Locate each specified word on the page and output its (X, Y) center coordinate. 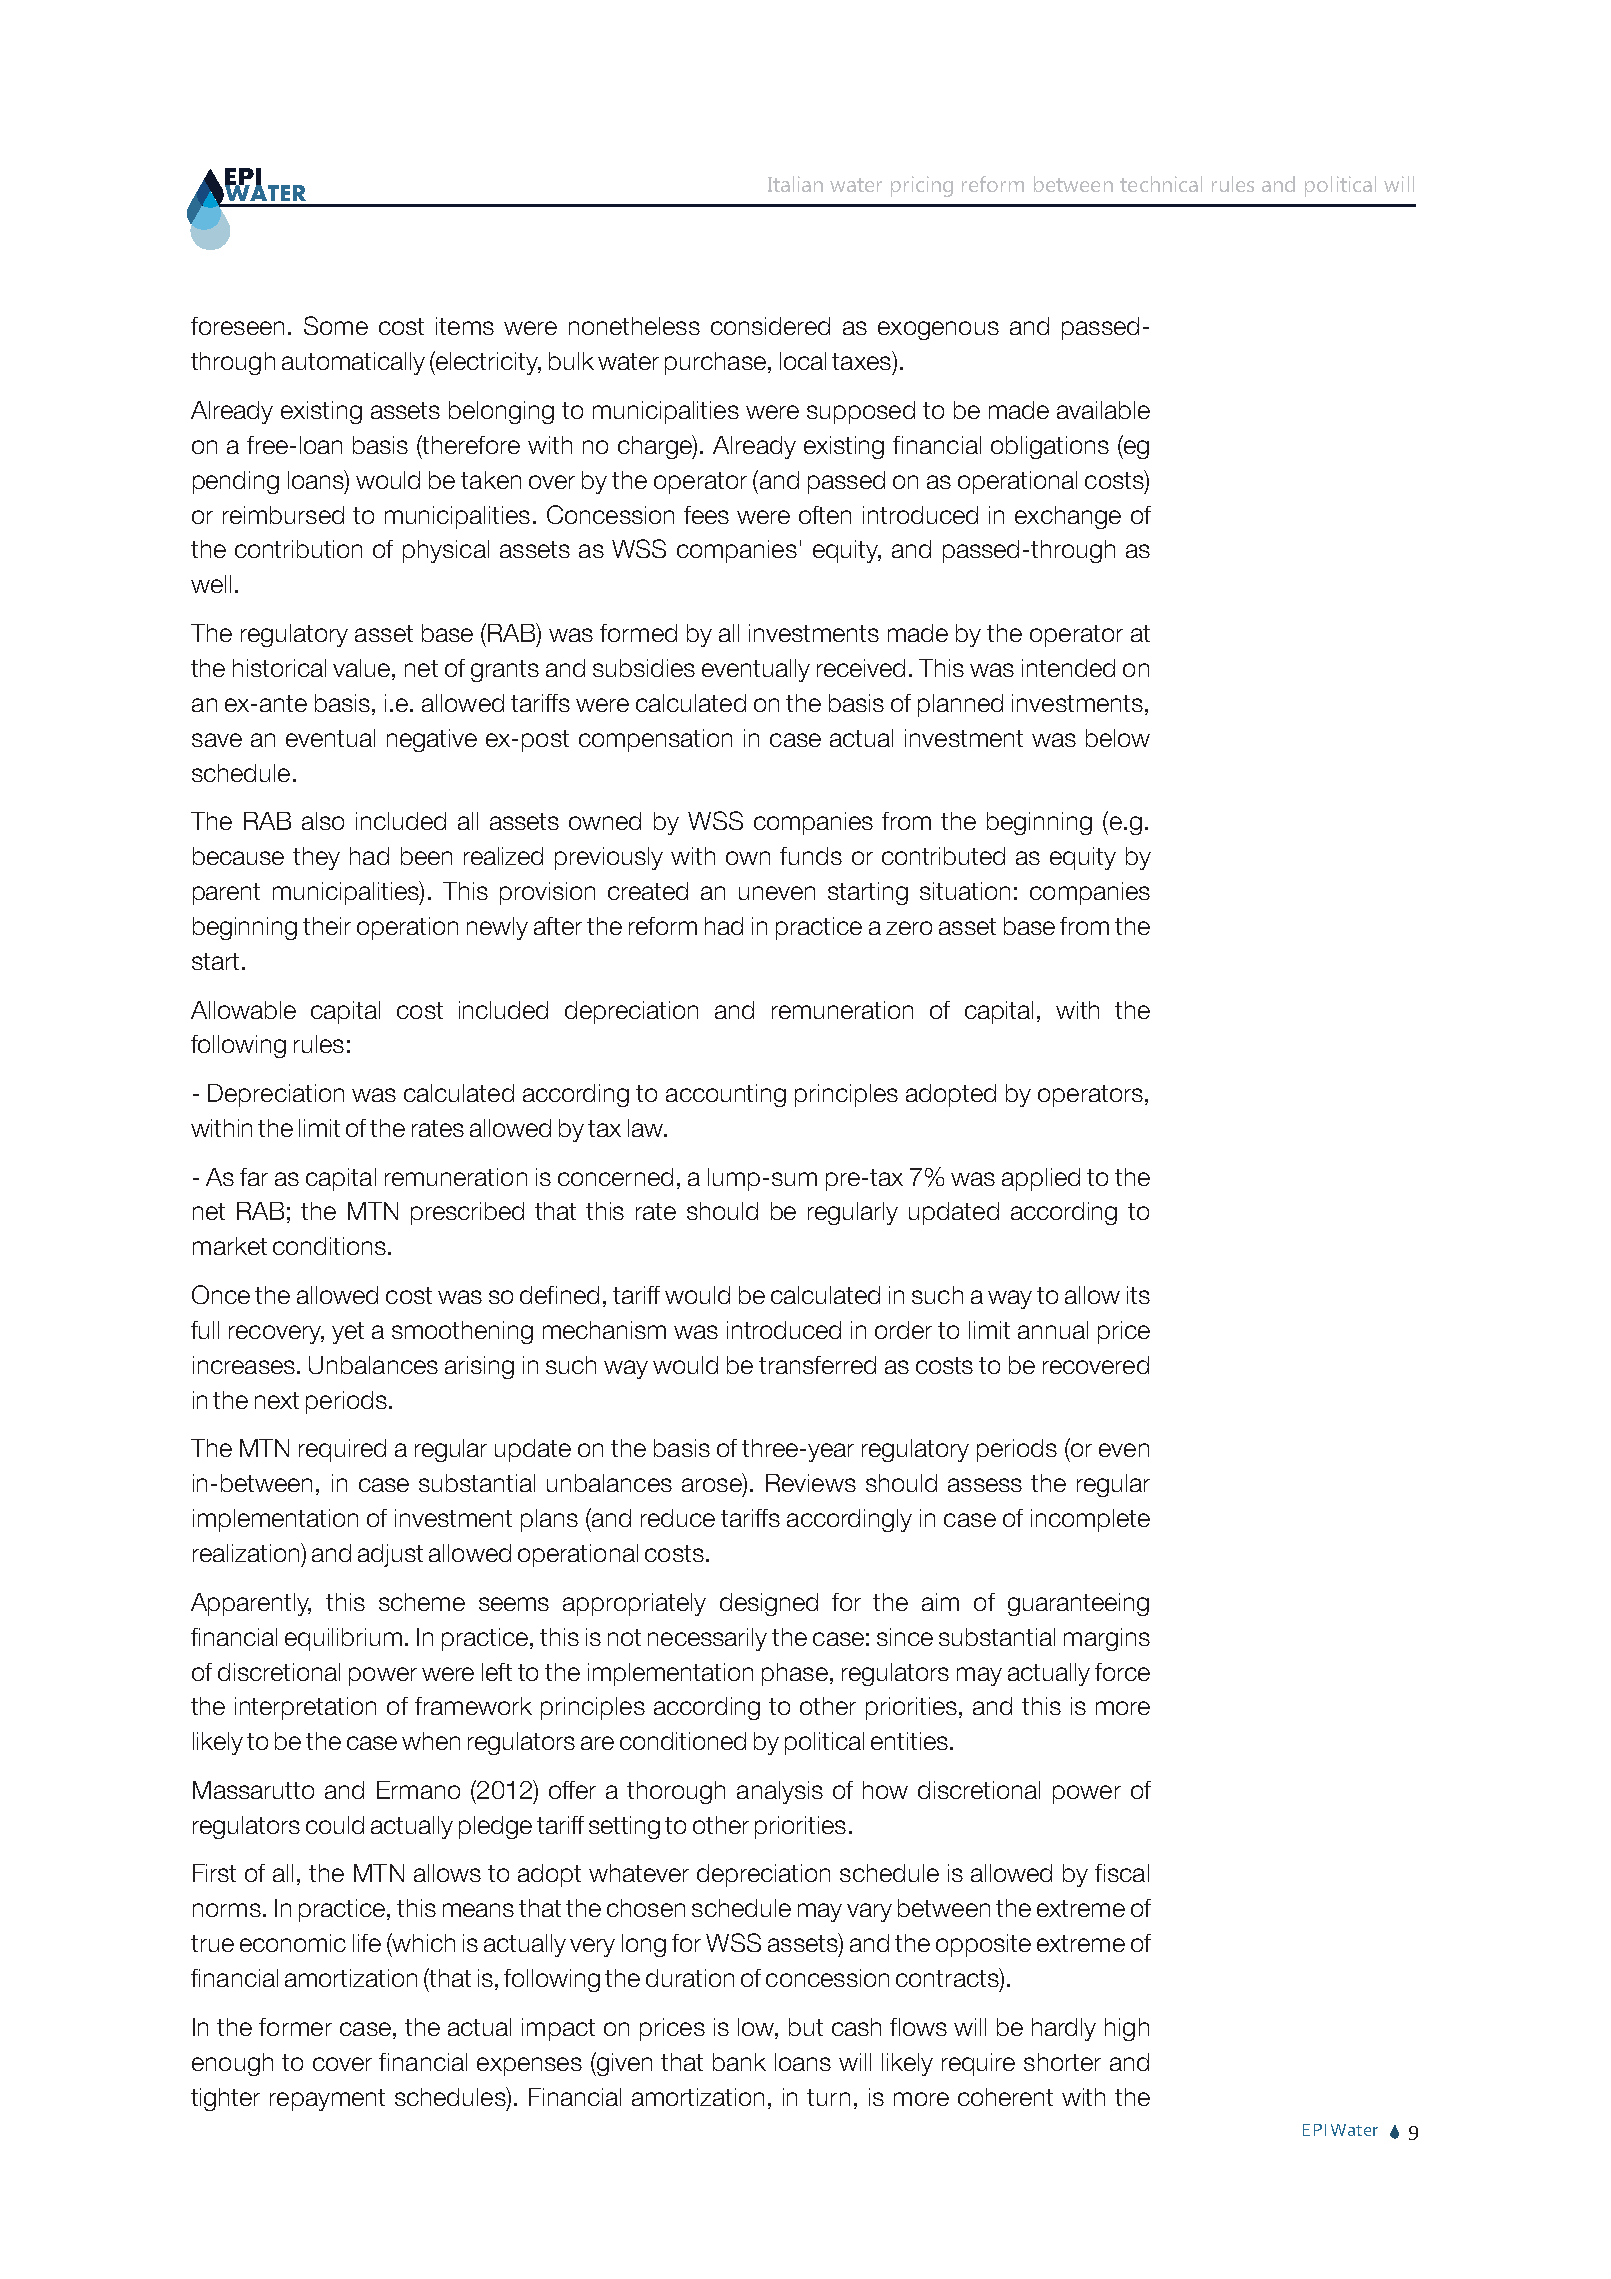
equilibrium (343, 1639)
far (254, 1177)
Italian (795, 184)
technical (1161, 184)
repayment (327, 2100)
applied (1041, 1179)
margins (1107, 1639)
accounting (726, 1095)
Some (336, 325)
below (1118, 738)
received (861, 668)
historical (279, 668)
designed (769, 1604)
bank (739, 2062)
